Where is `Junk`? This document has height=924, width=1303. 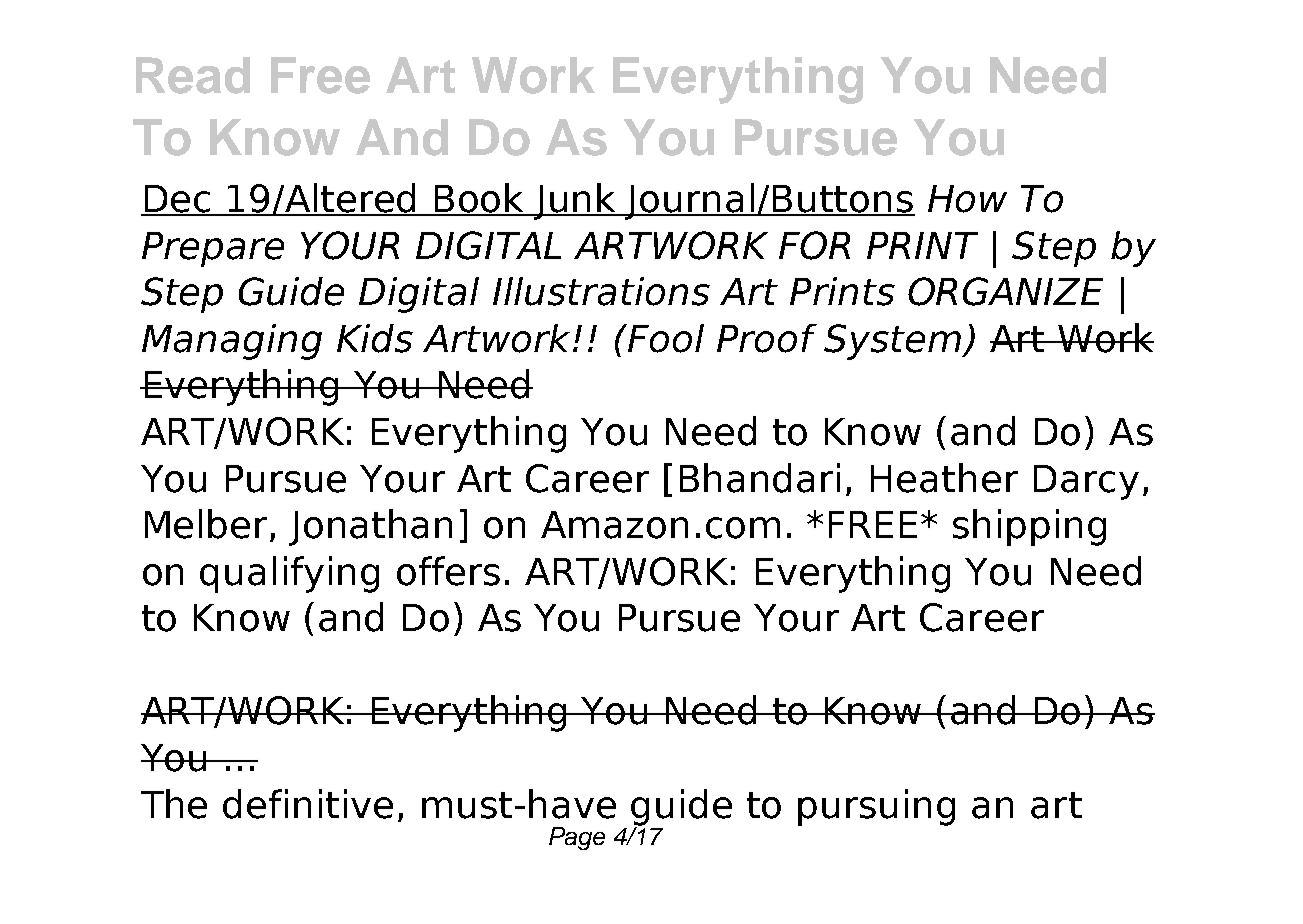 Junk is located at coordinates (575, 201).
